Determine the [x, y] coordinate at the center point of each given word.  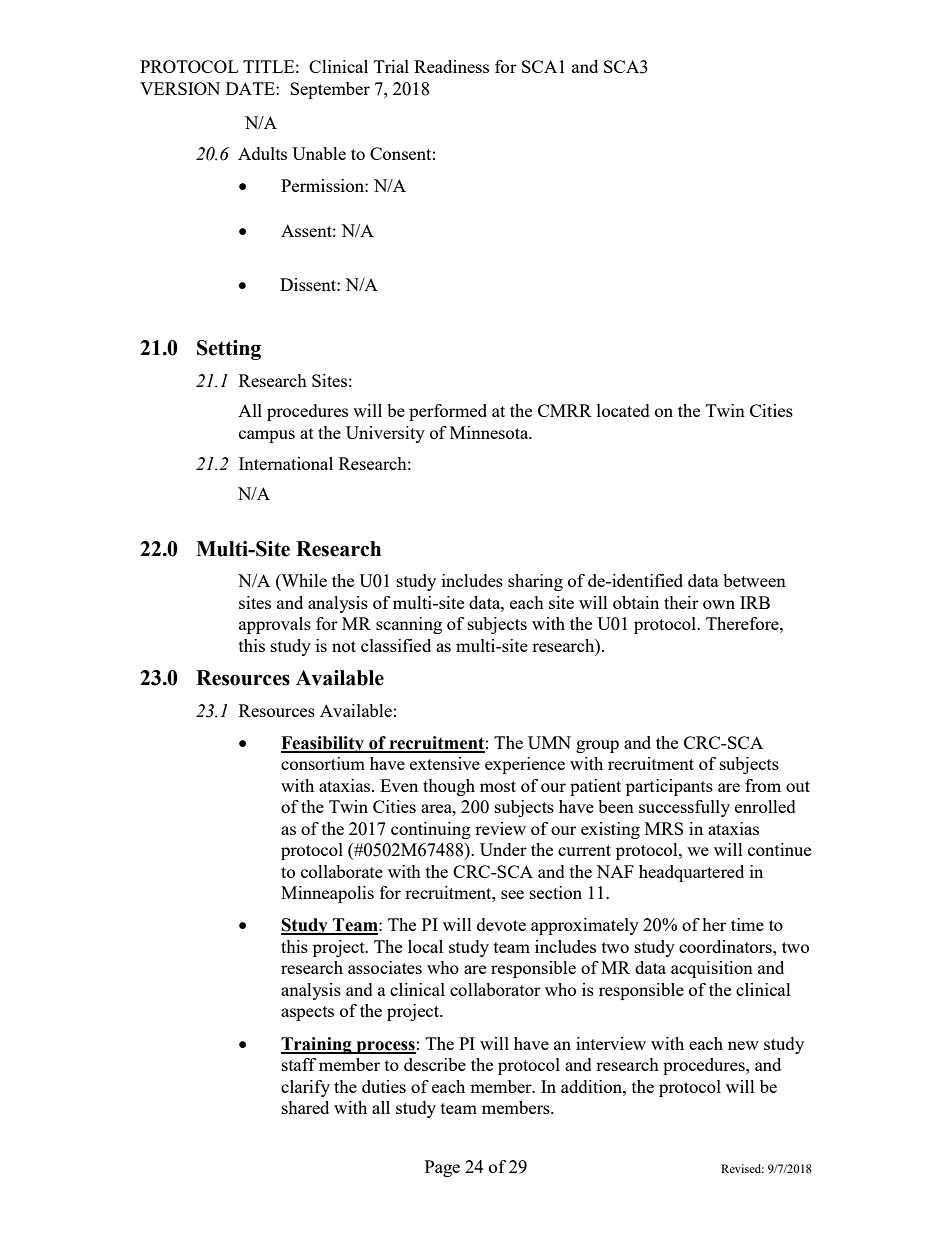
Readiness [451, 66]
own [719, 604]
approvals [275, 625]
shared [305, 1107]
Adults [262, 153]
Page [442, 1168]
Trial [391, 66]
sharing [535, 582]
